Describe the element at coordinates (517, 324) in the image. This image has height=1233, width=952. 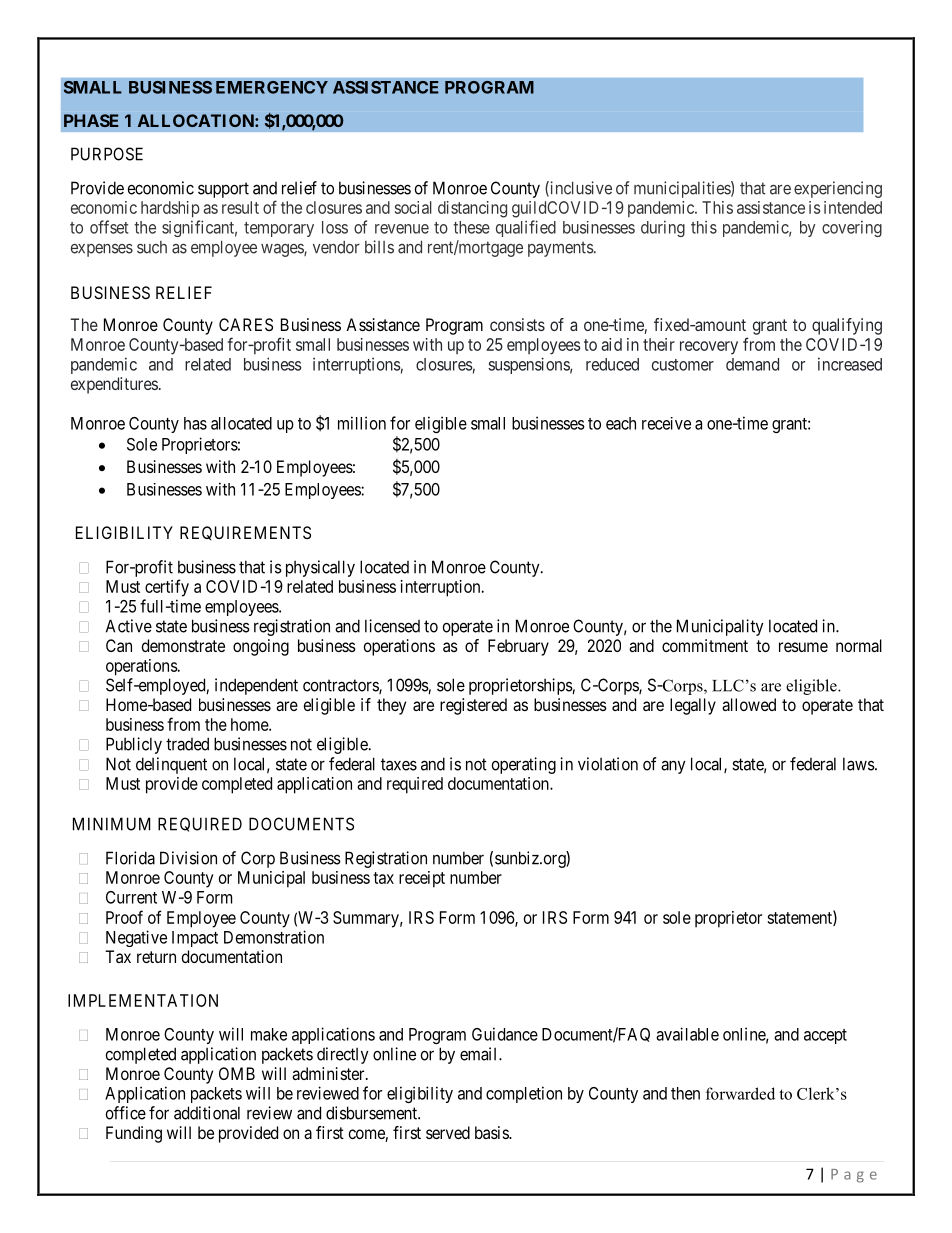
I see `consists` at that location.
